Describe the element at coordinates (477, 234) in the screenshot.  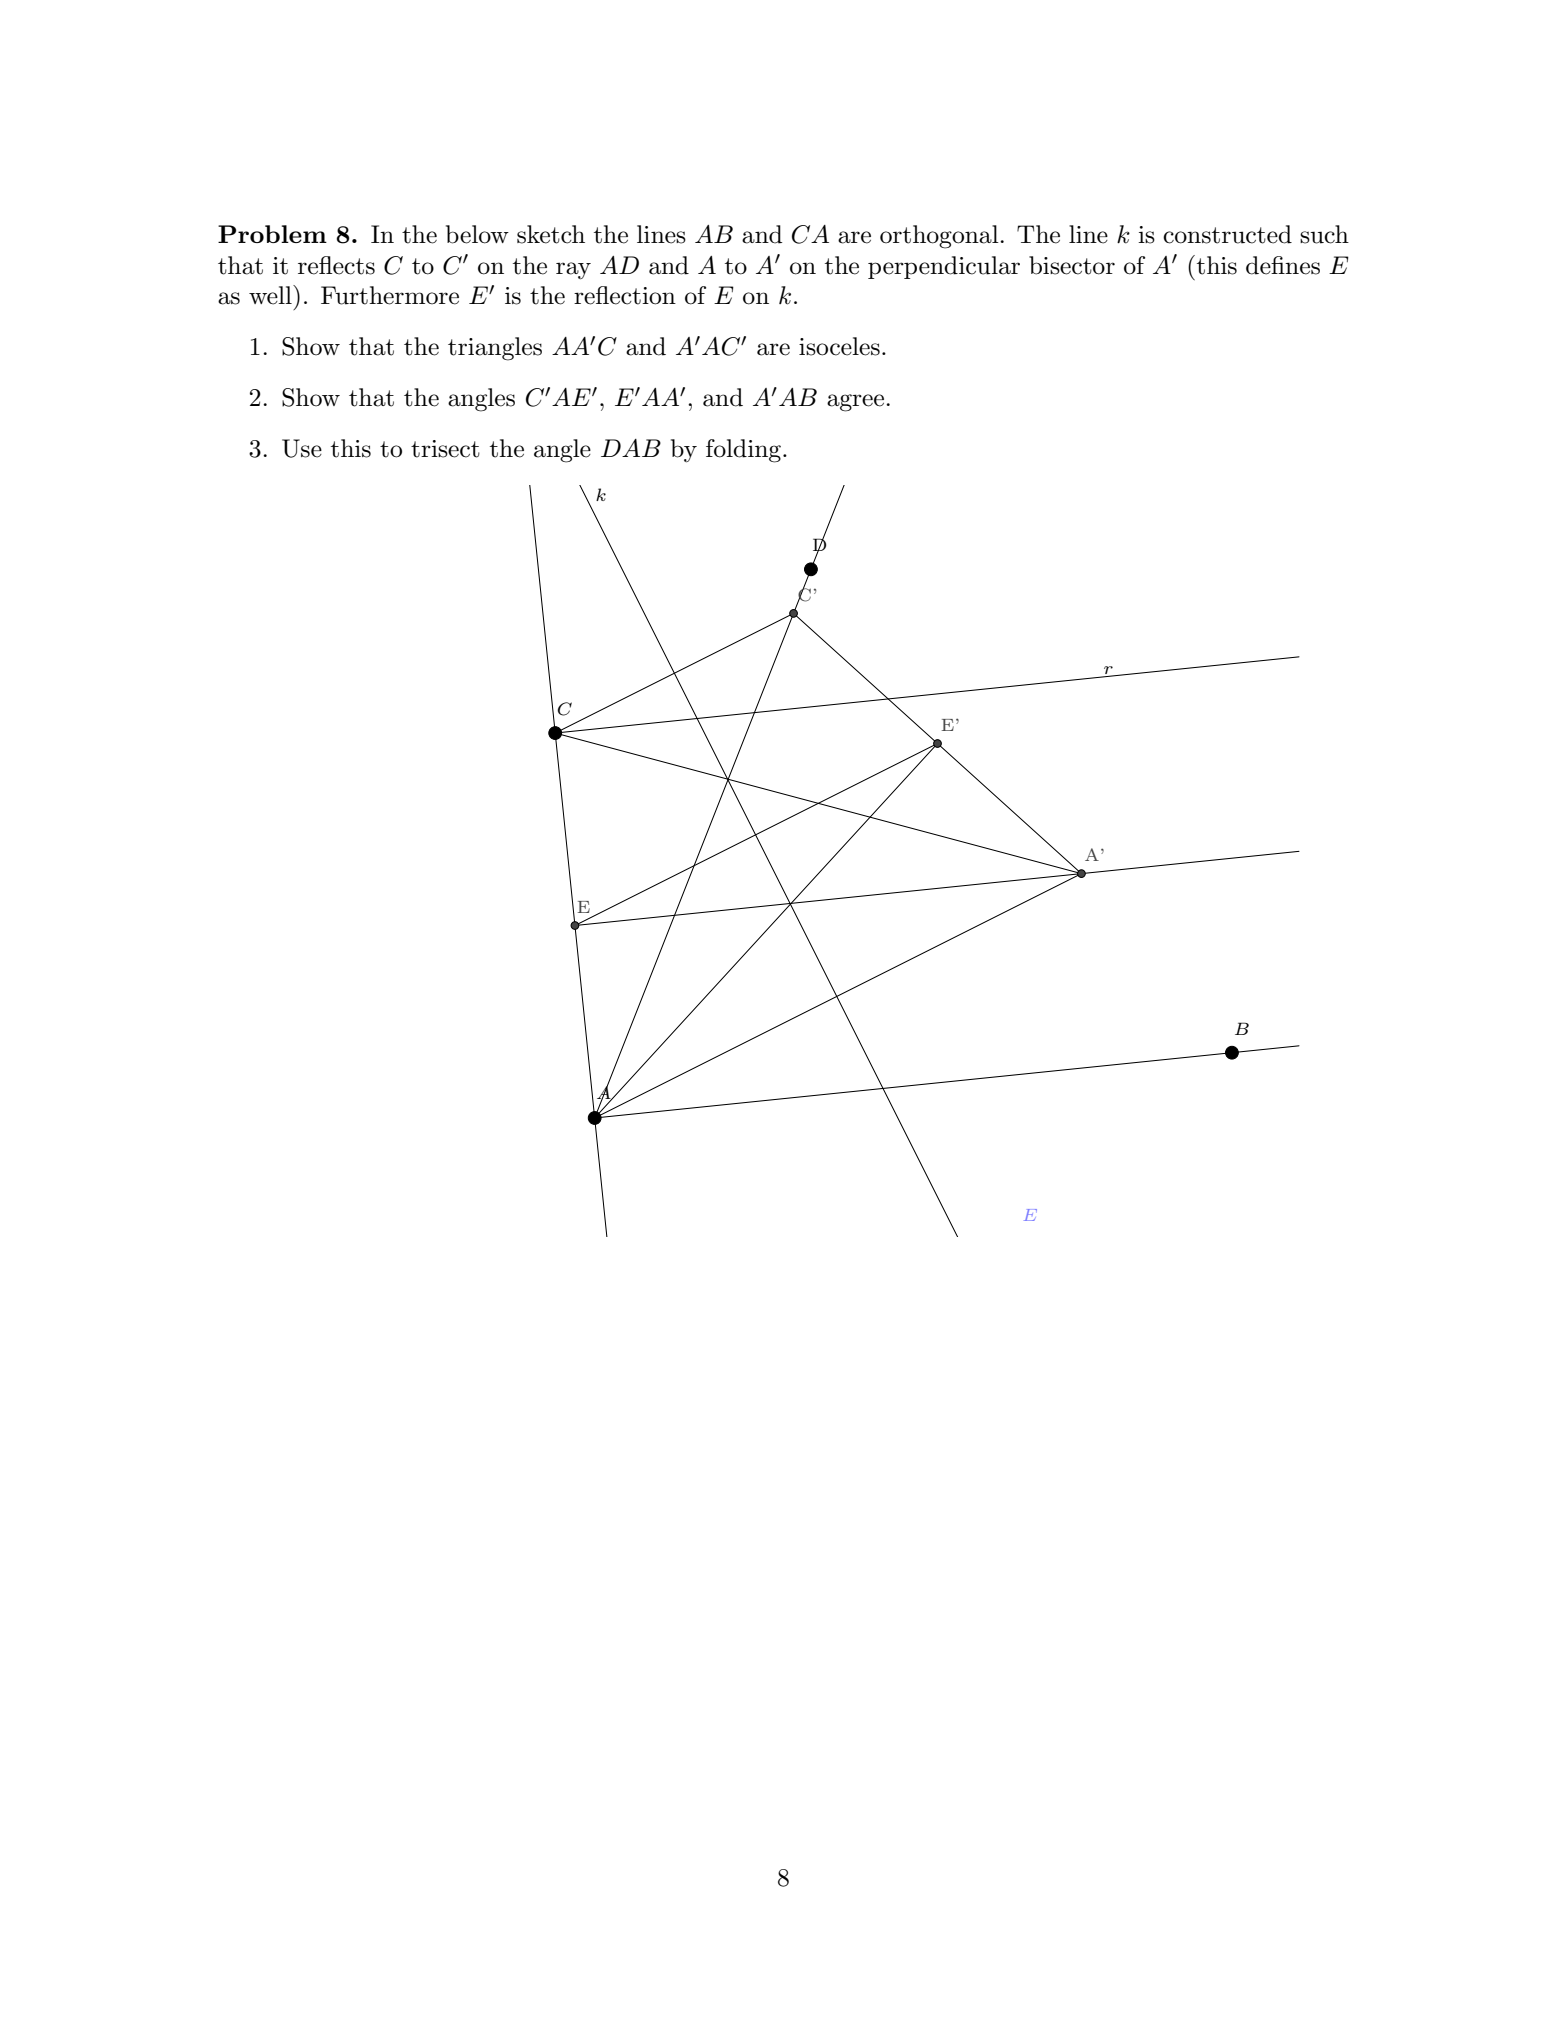
I see `below` at that location.
